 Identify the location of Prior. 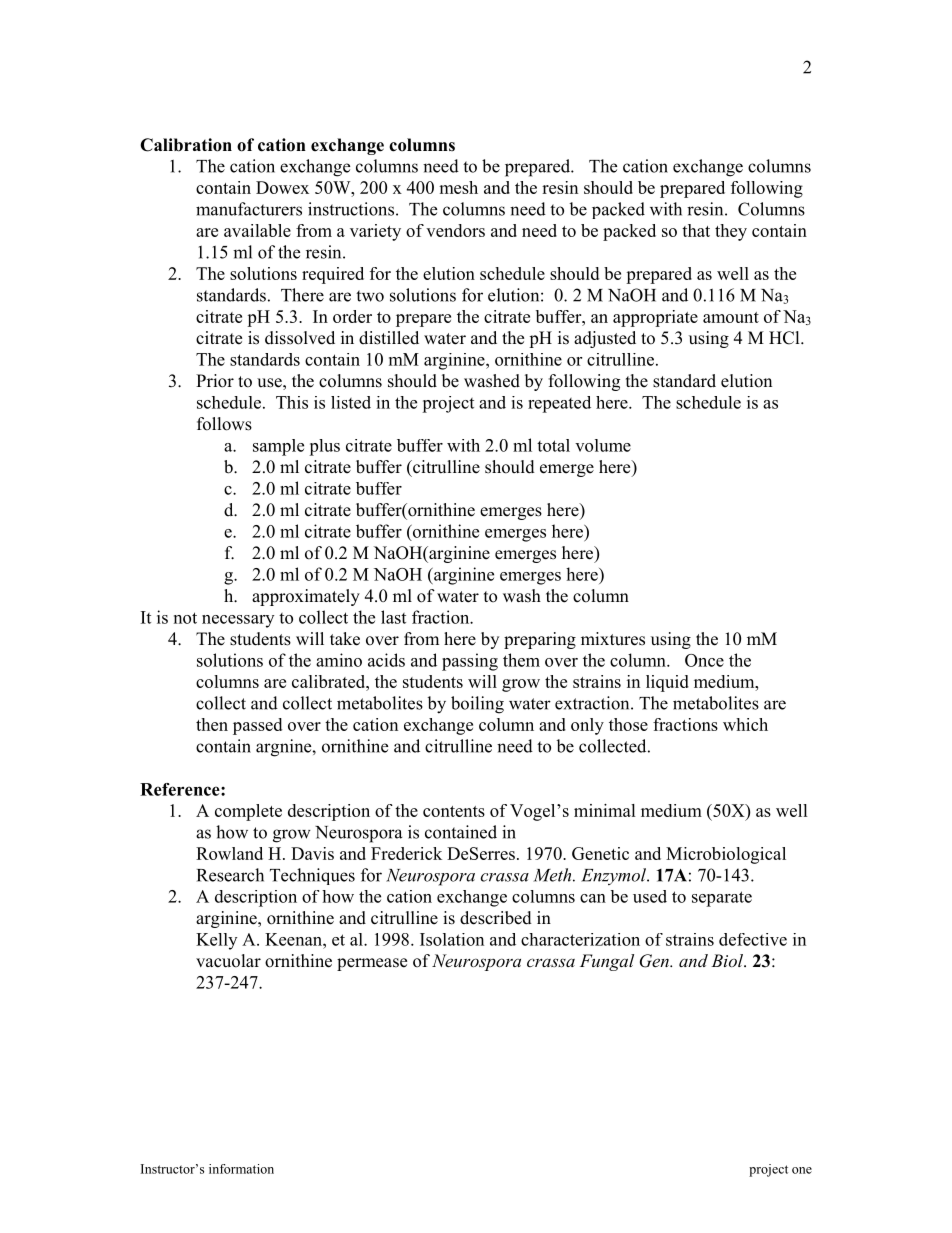
(215, 381).
